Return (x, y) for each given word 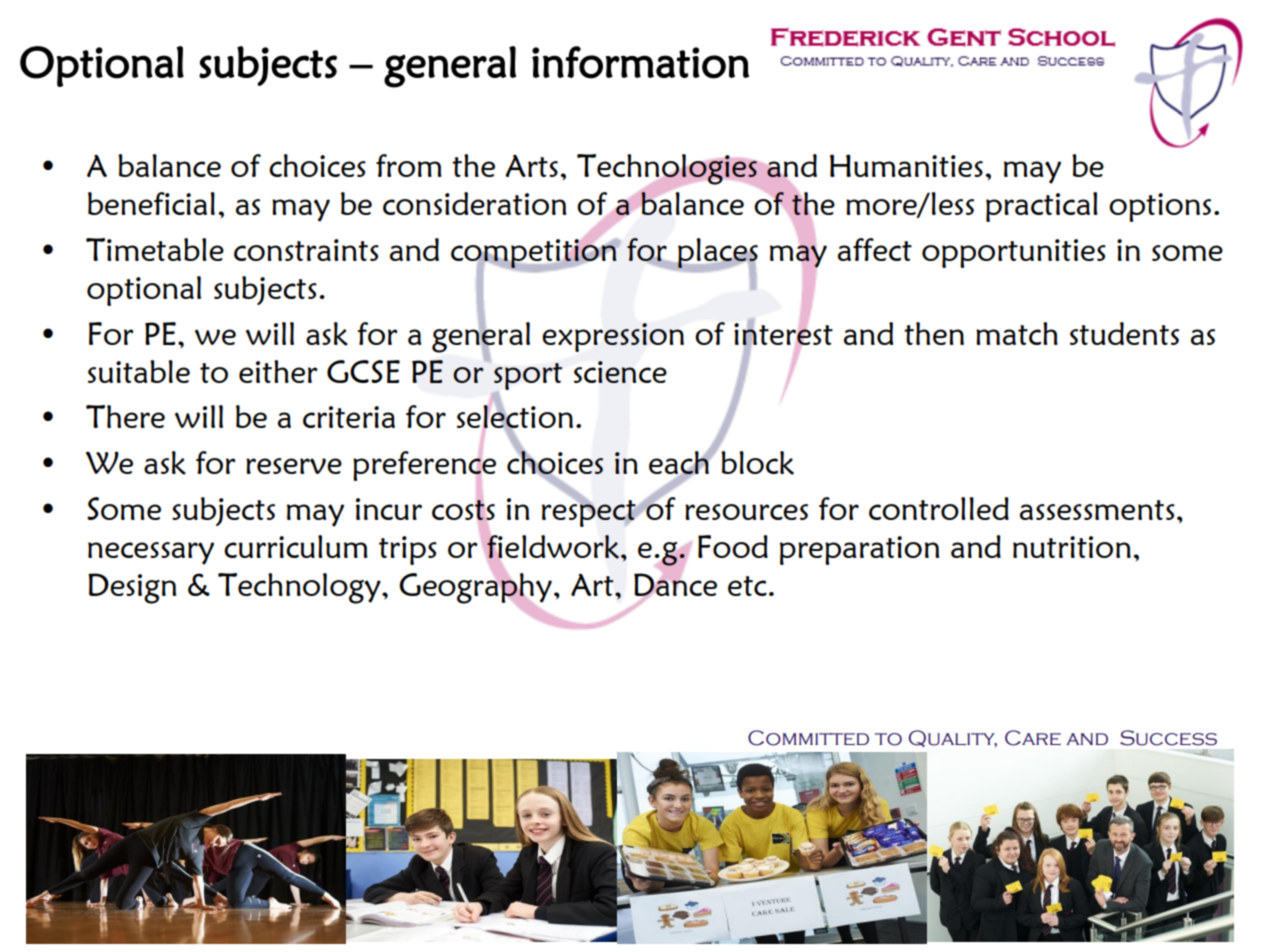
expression (613, 337)
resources (746, 512)
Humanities (906, 165)
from (409, 165)
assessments (1097, 510)
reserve (294, 466)
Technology (300, 588)
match (1017, 333)
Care (1033, 738)
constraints (306, 250)
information (640, 62)
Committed (808, 738)
